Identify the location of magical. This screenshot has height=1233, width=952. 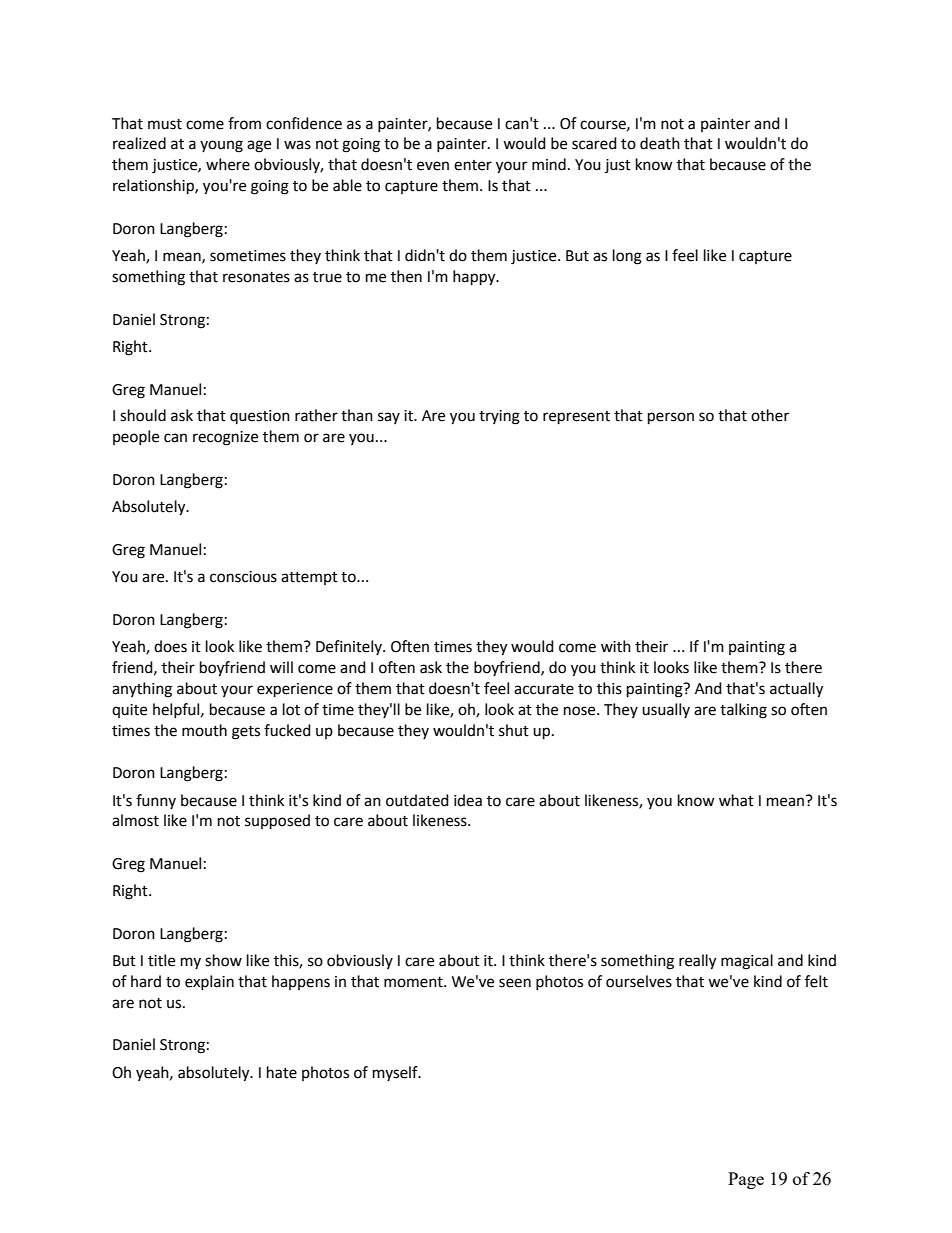
(747, 962).
